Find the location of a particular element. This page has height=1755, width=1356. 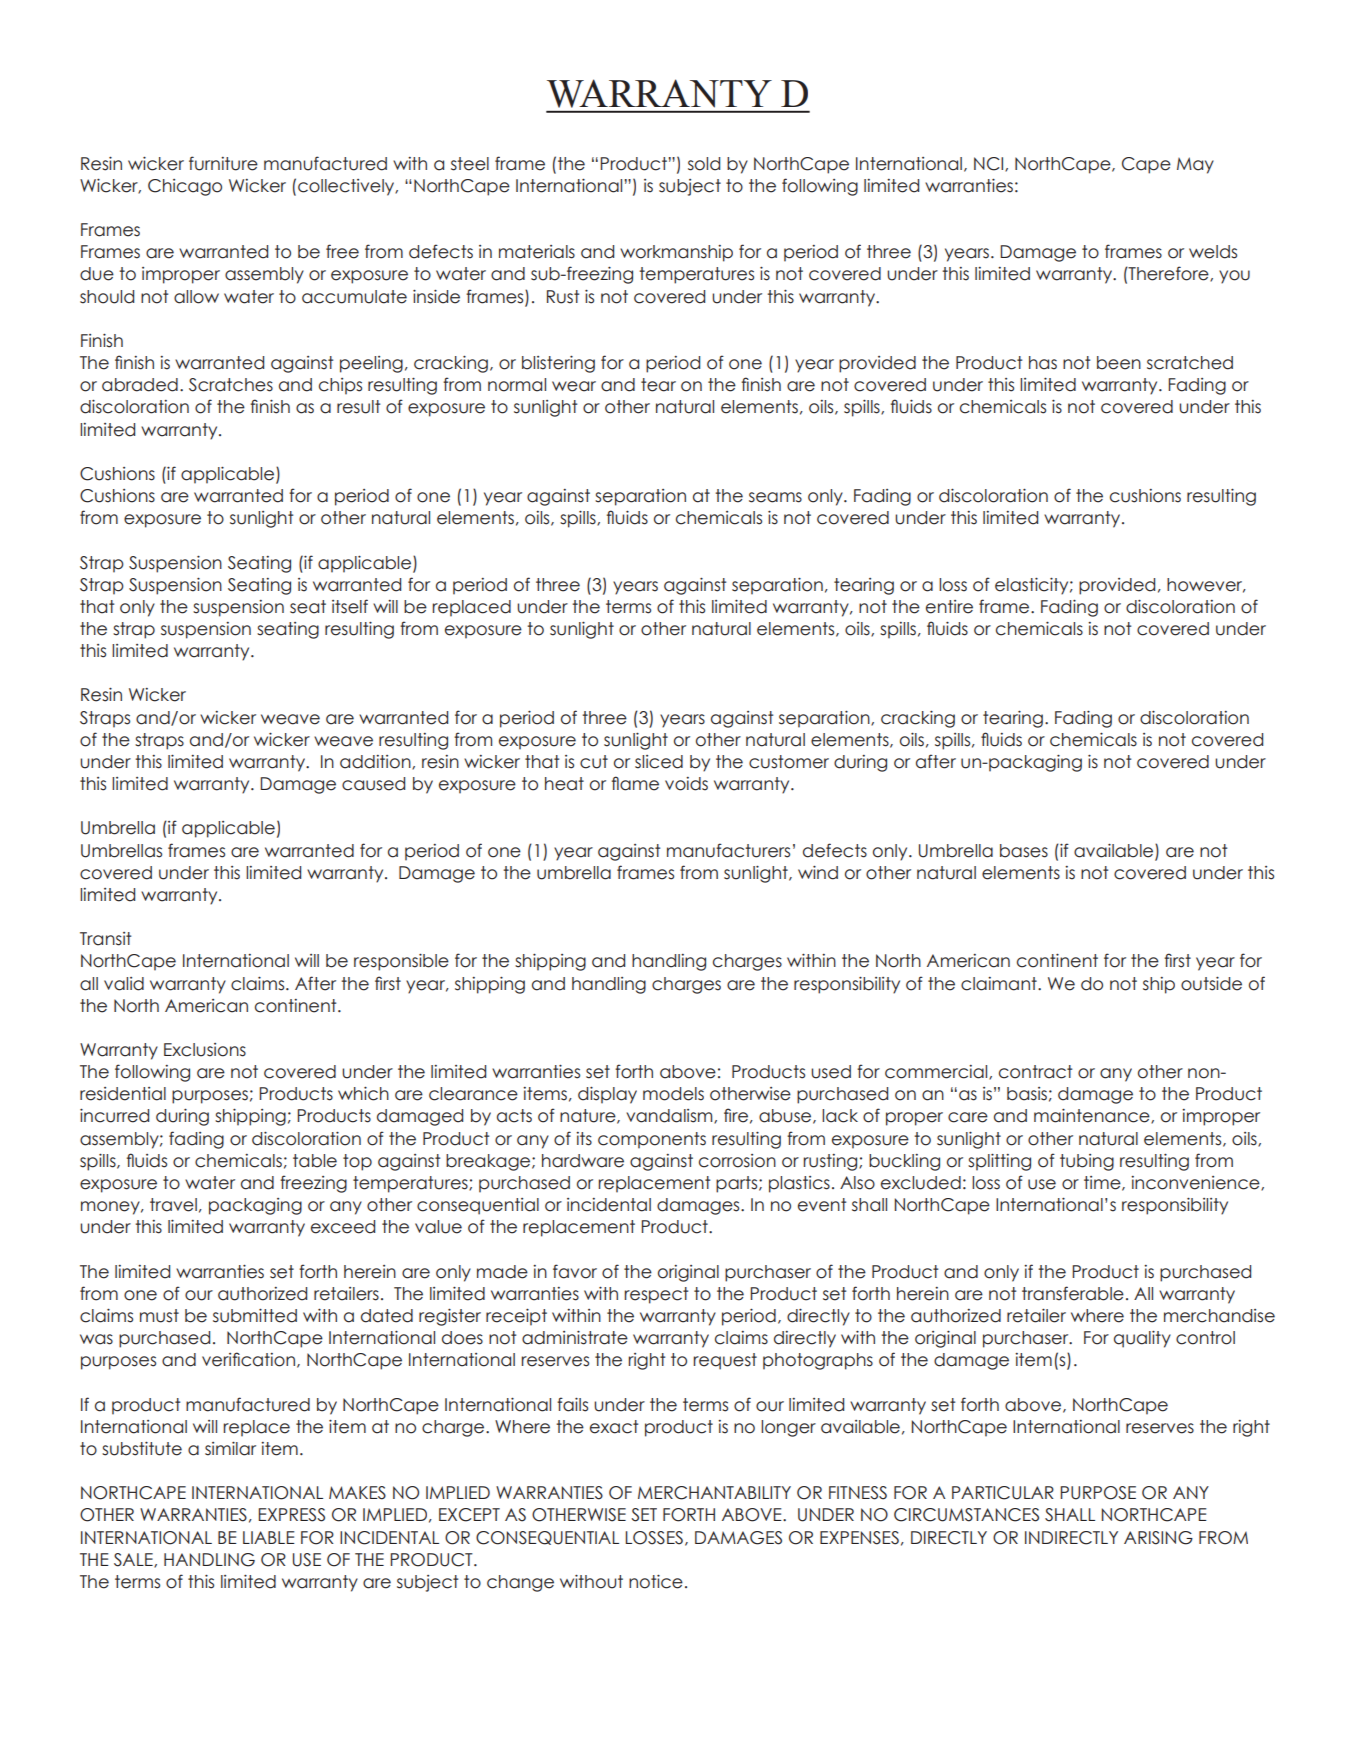

sold is located at coordinates (704, 164).
